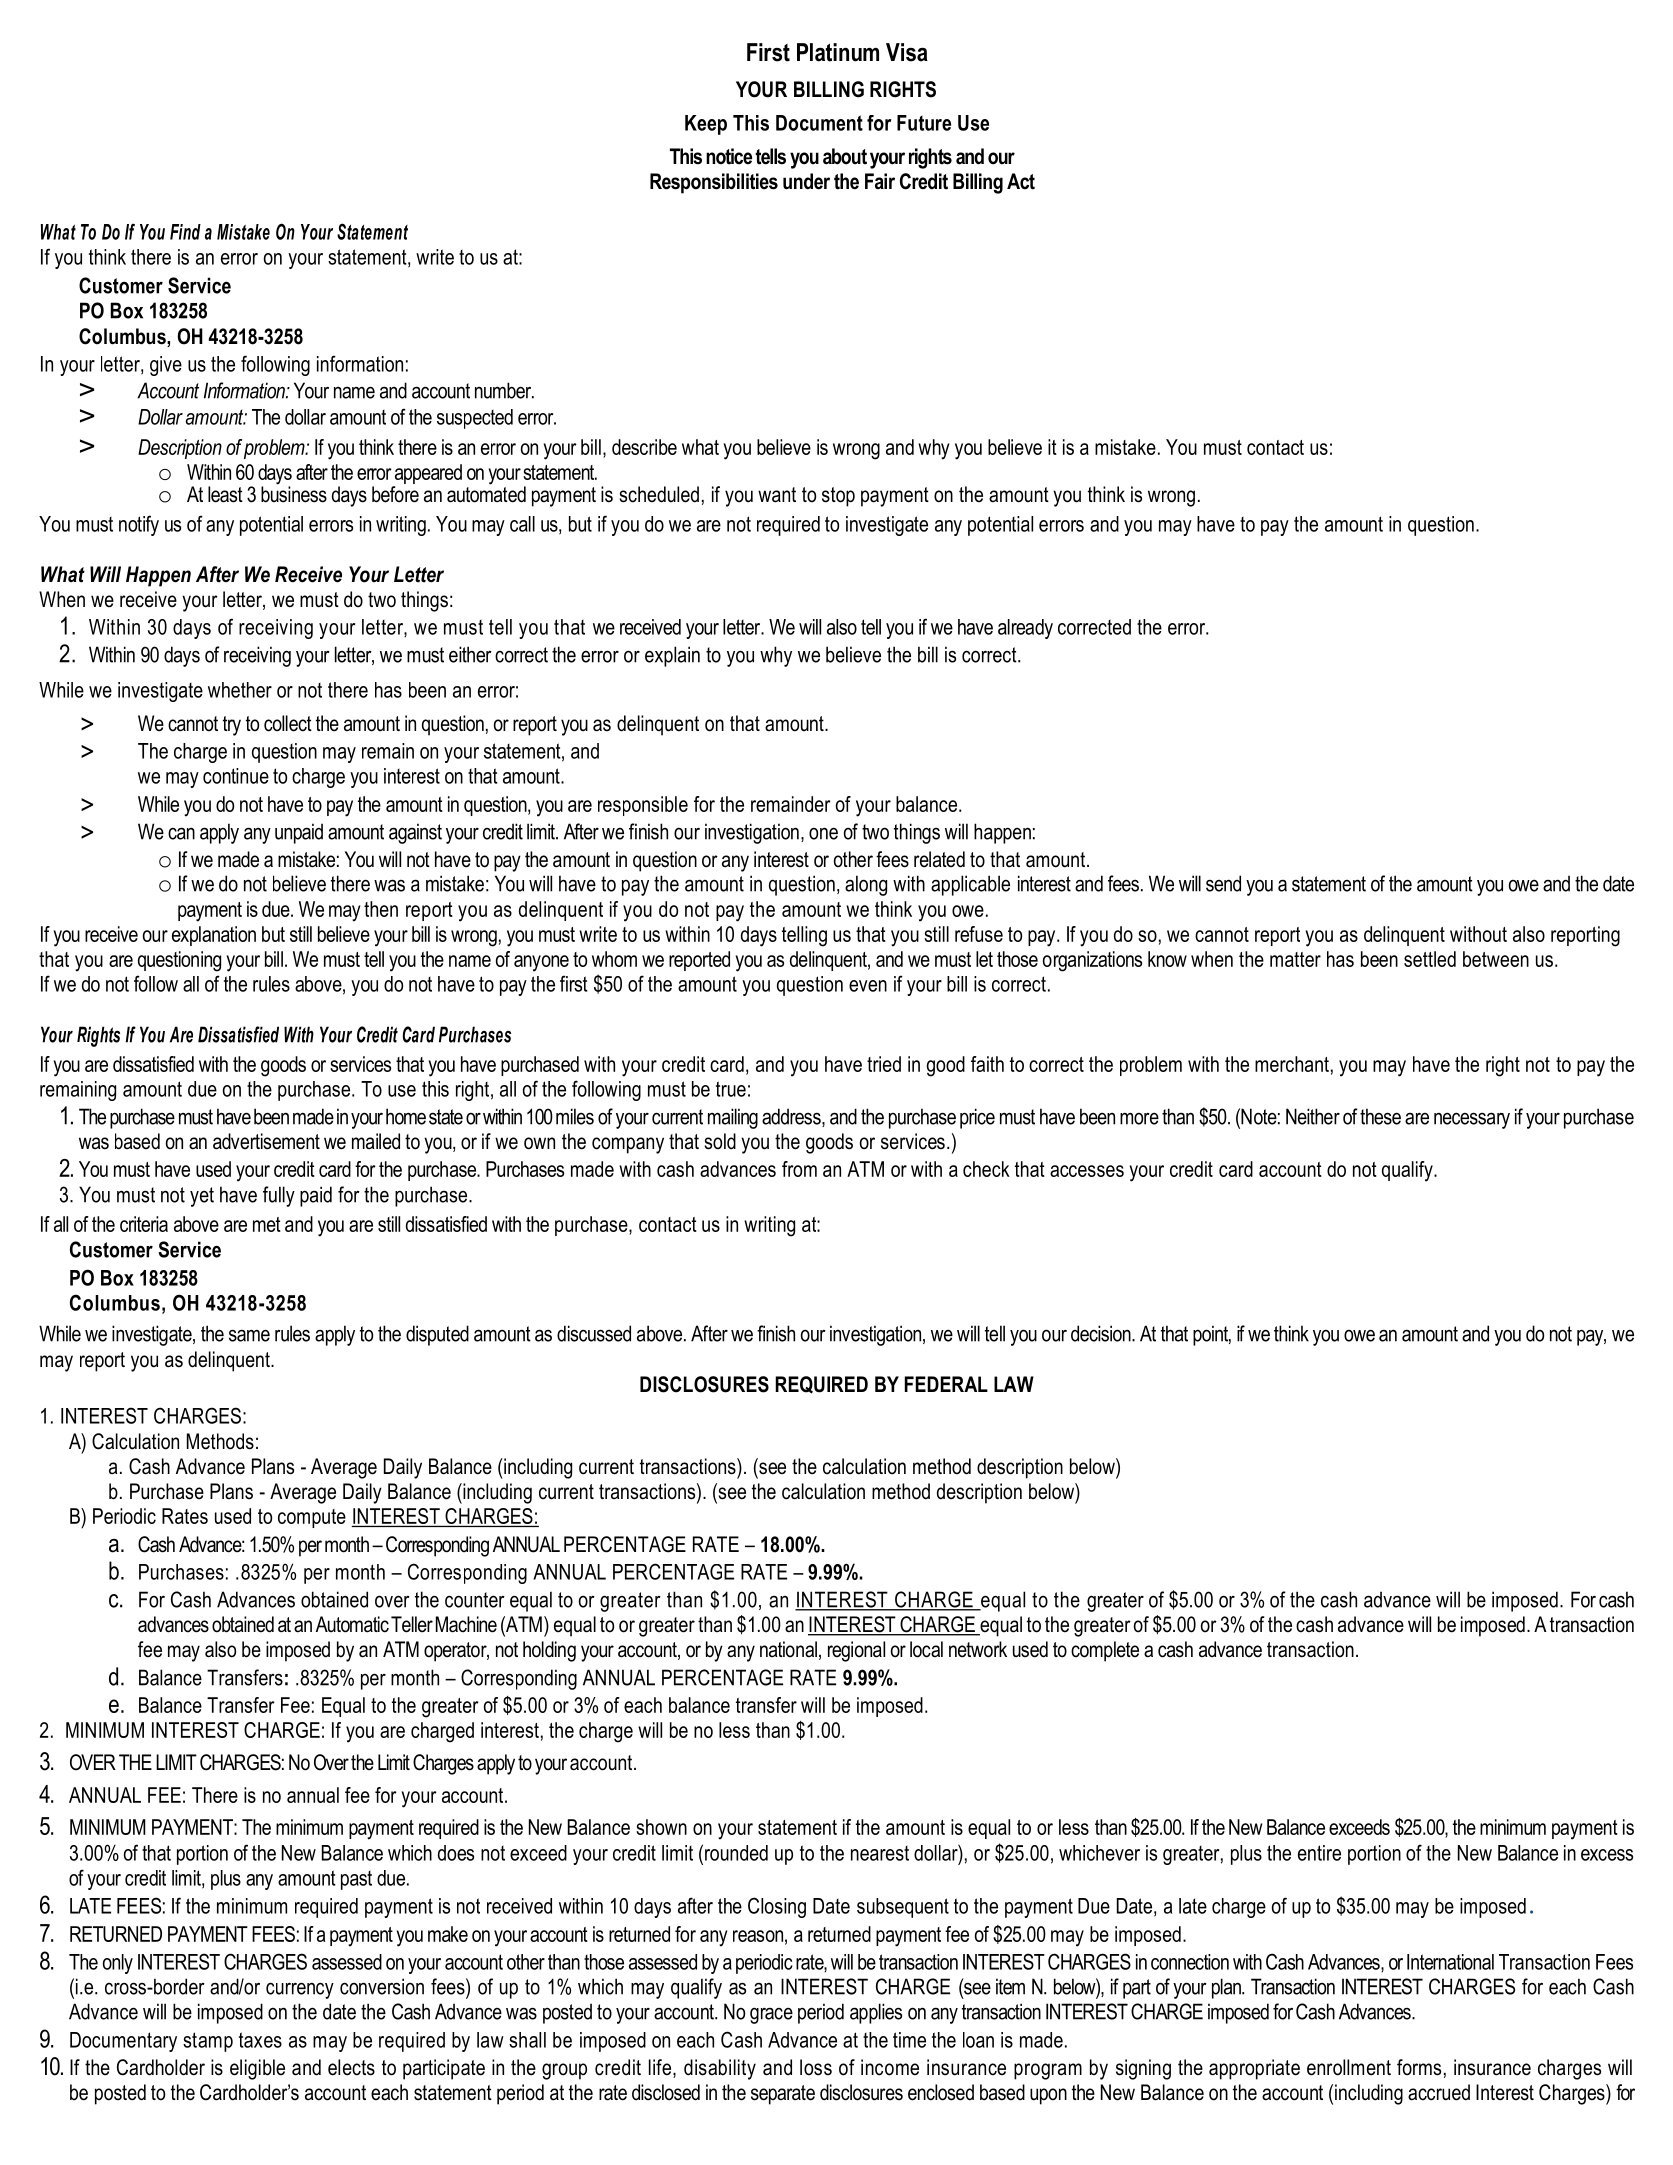 The height and width of the page is (2165, 1673). I want to click on same, so click(249, 1335).
